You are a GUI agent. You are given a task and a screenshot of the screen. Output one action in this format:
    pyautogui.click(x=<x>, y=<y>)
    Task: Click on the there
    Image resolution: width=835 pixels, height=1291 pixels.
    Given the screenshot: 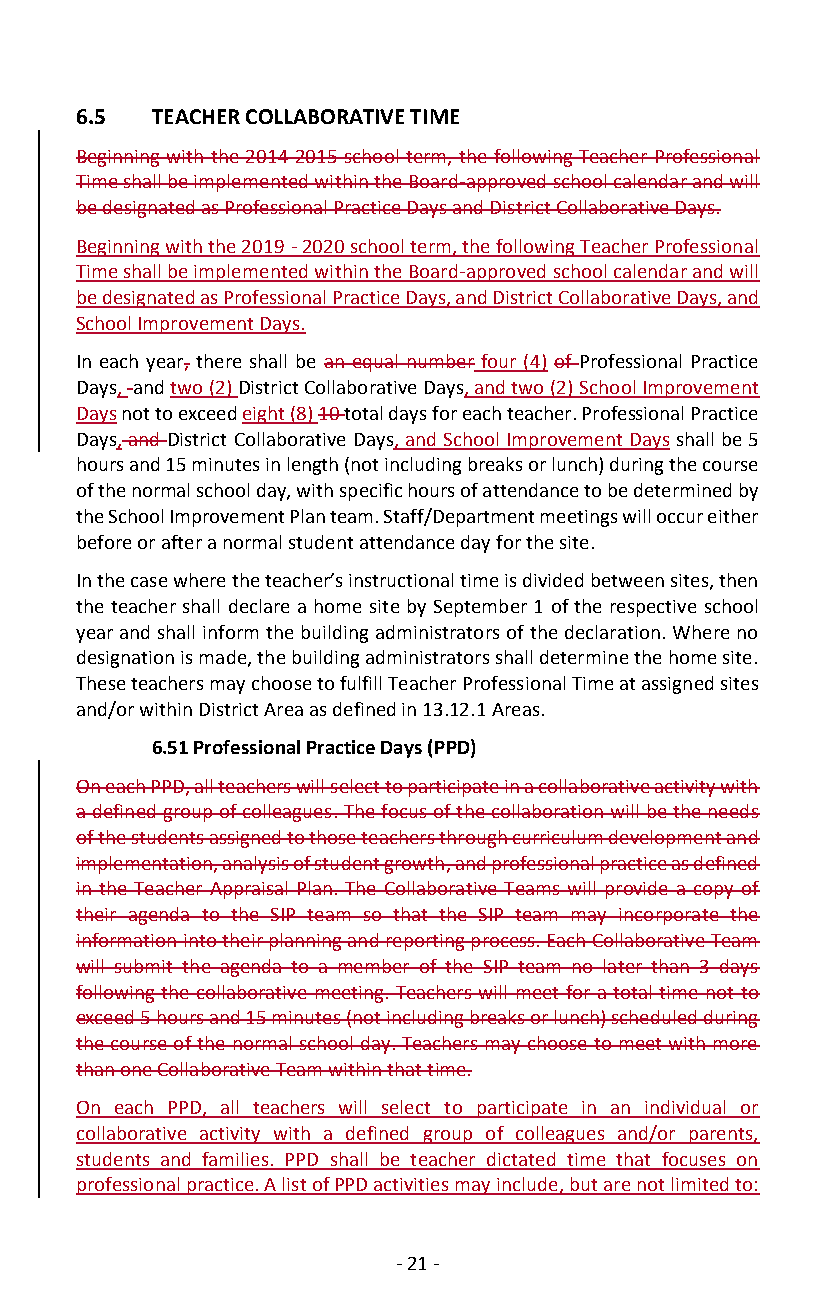 What is the action you would take?
    pyautogui.click(x=218, y=361)
